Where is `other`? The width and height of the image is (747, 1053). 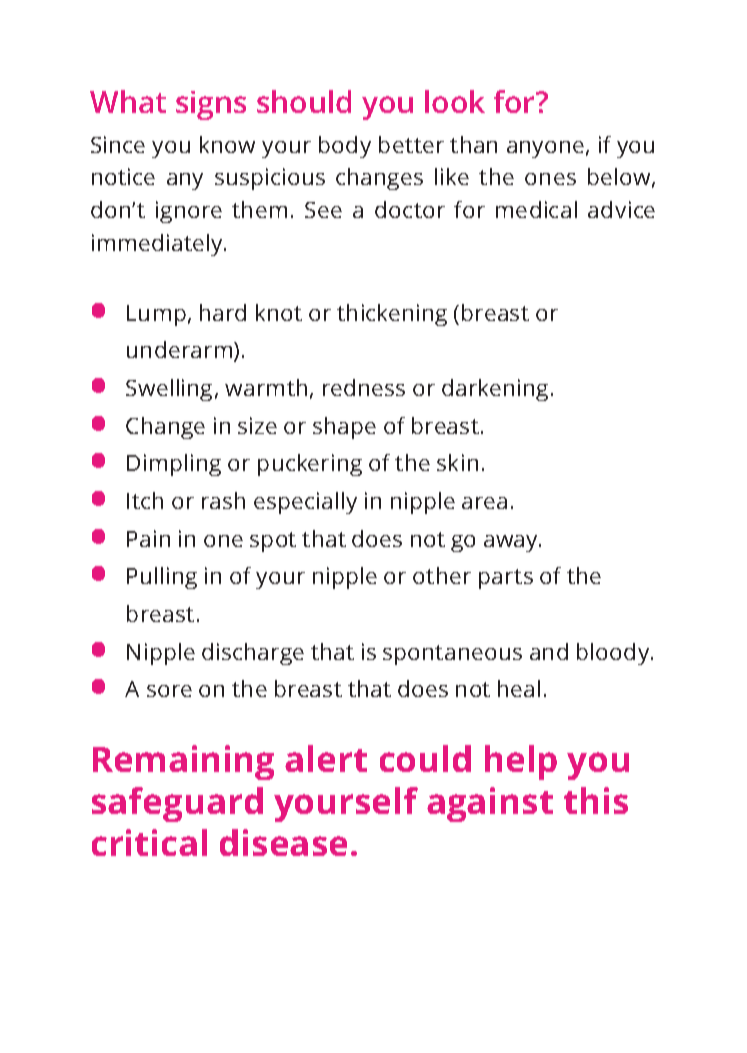
other is located at coordinates (442, 575).
